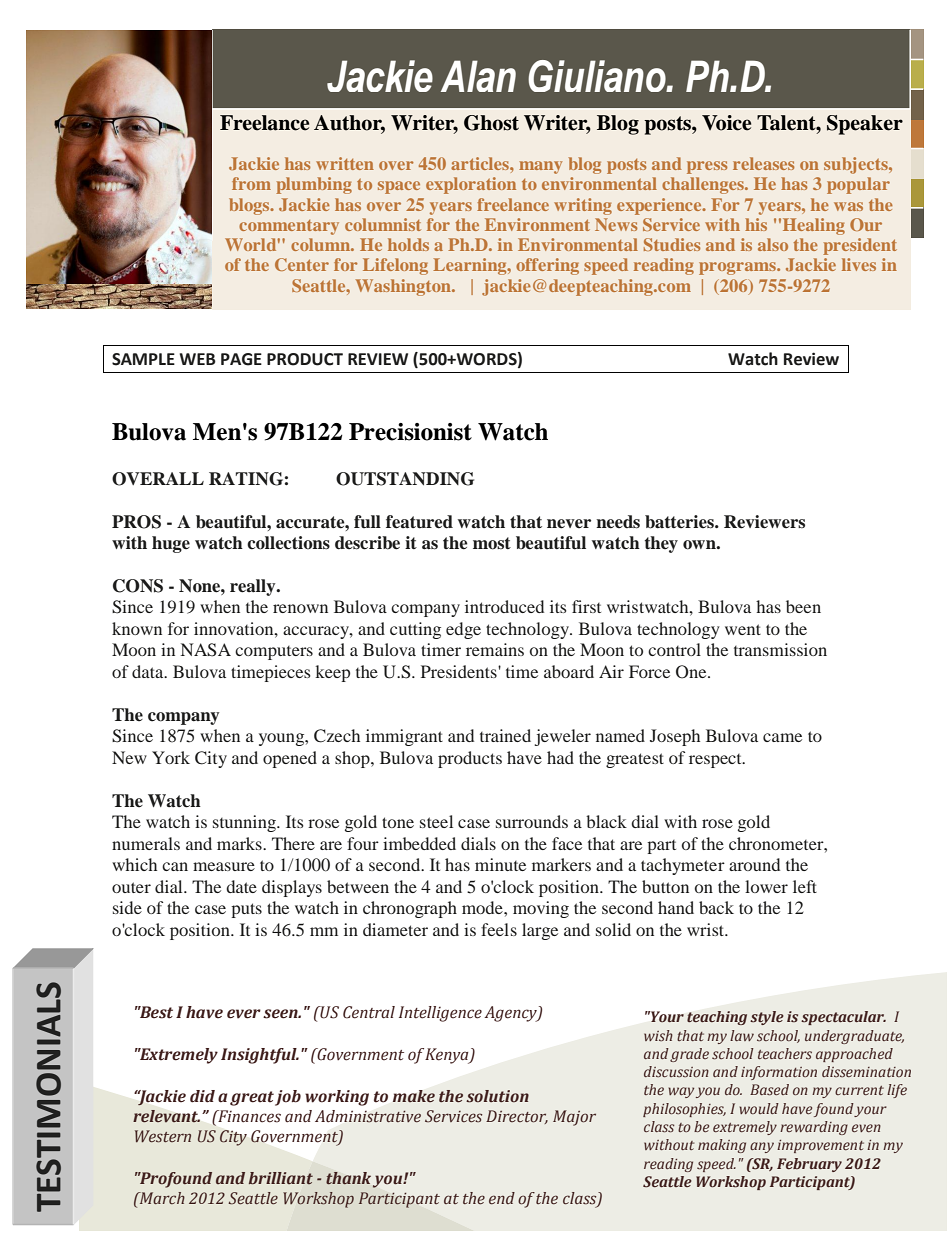  I want to click on Ghost, so click(491, 123).
